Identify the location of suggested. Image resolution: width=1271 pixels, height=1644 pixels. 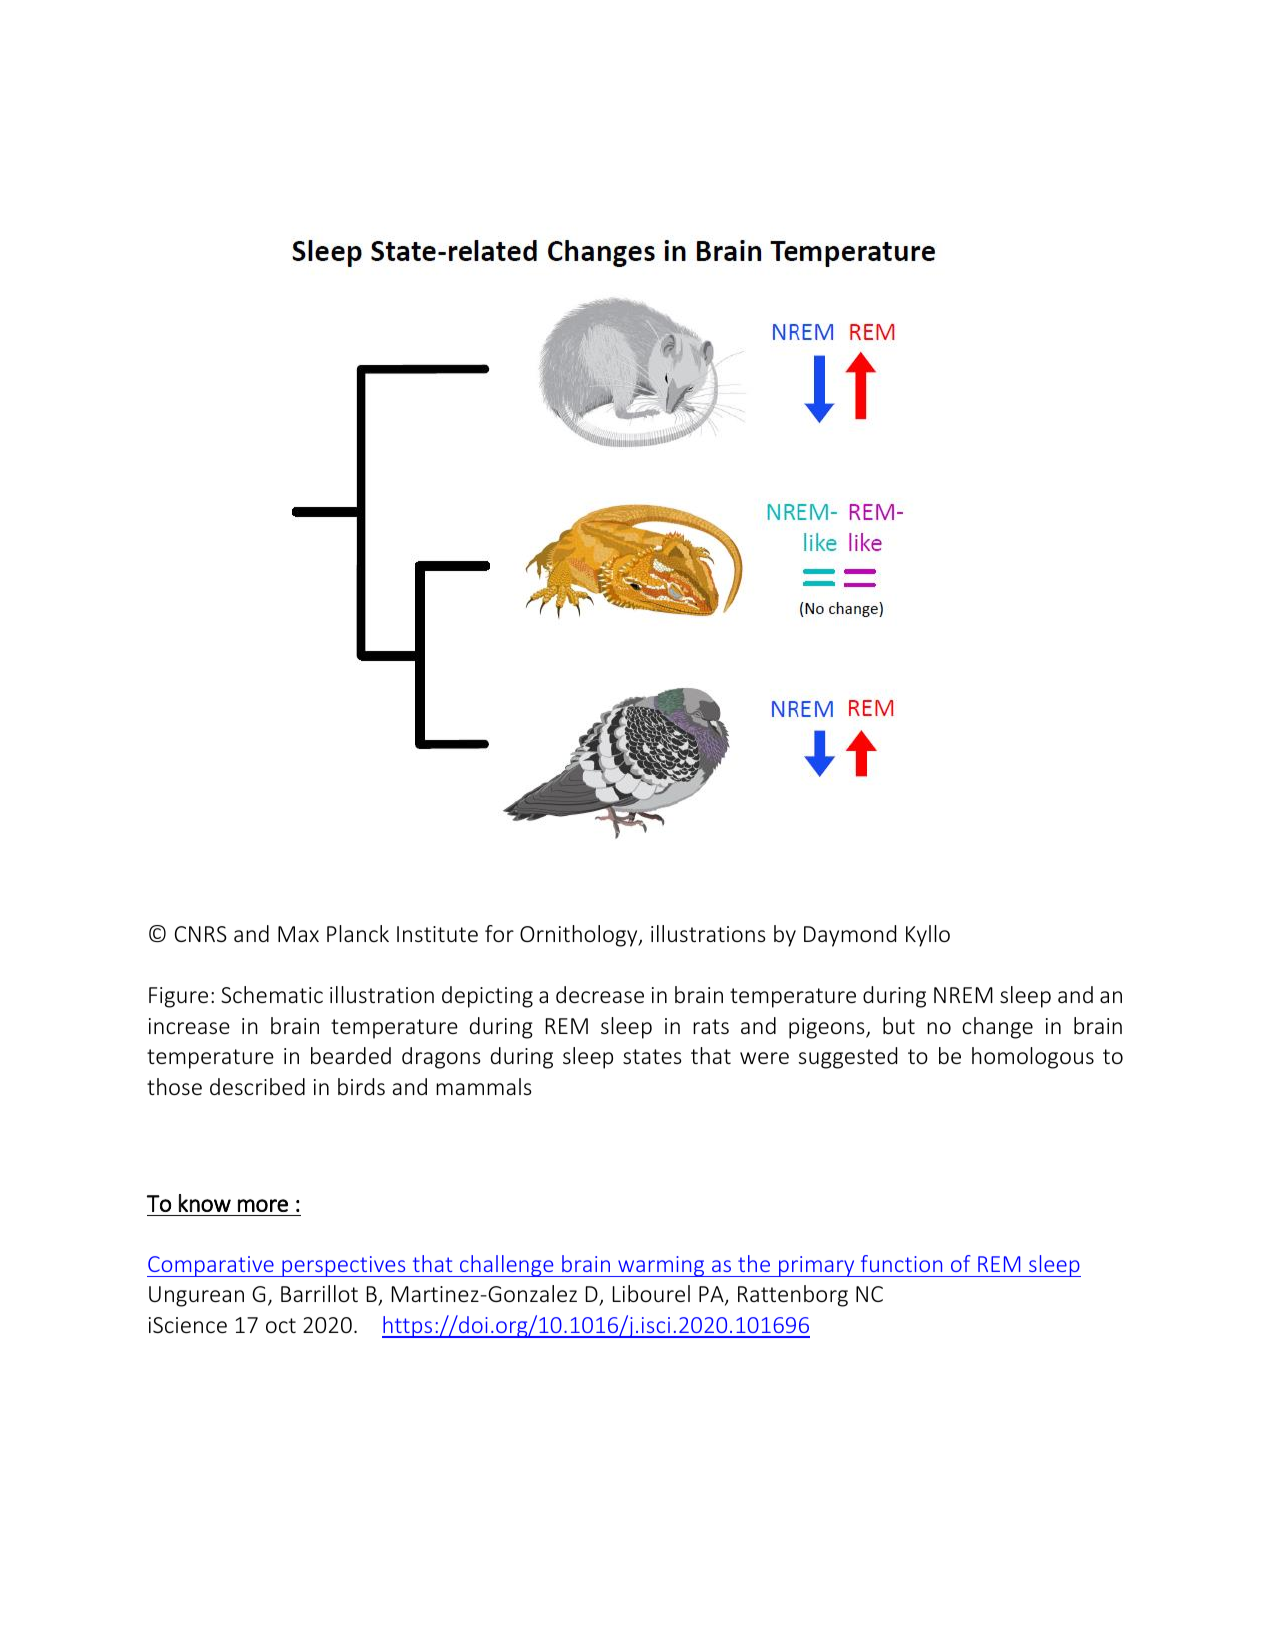
(848, 1058).
